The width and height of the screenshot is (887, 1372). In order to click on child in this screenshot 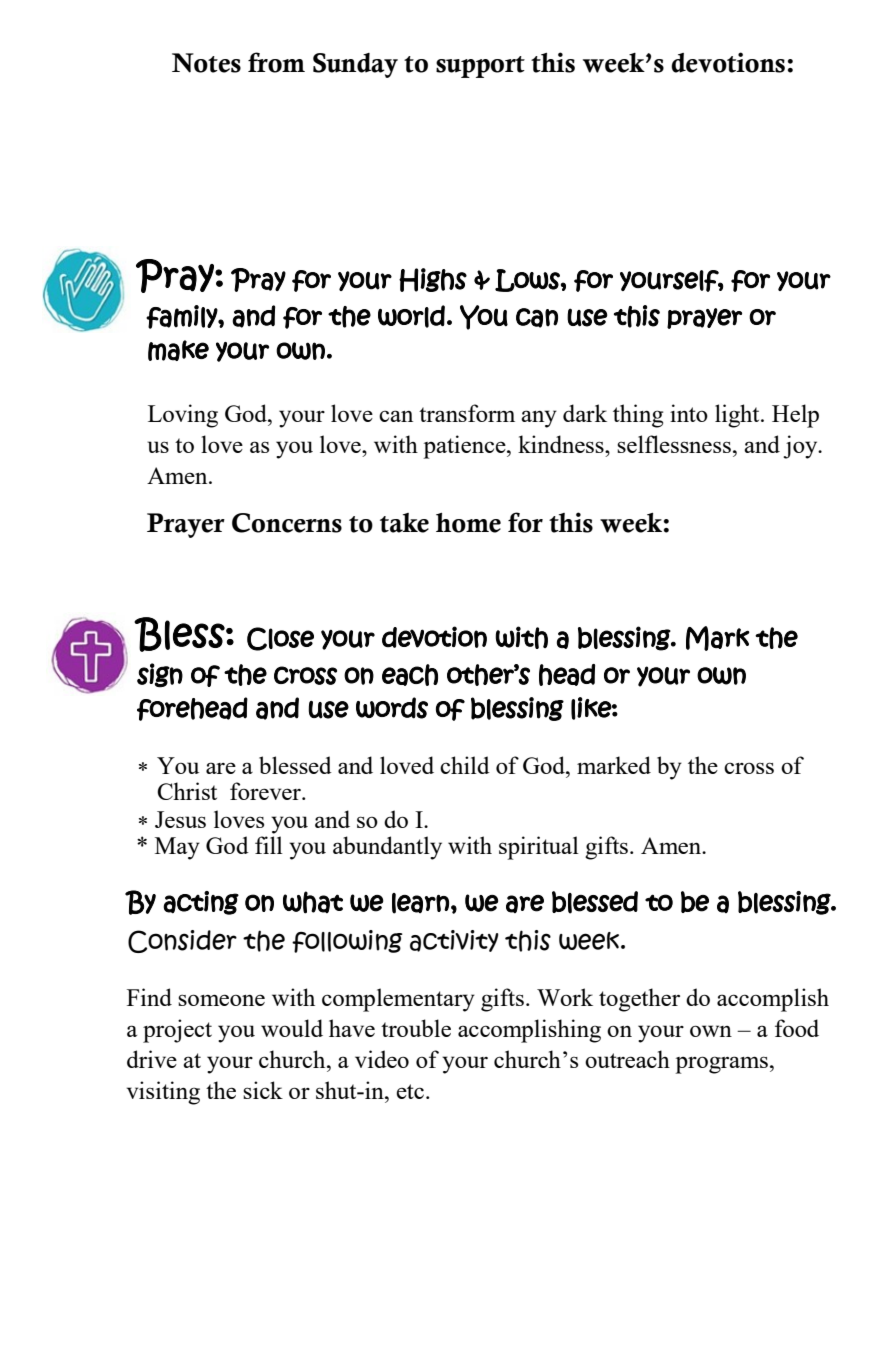, I will do `click(465, 765)`.
